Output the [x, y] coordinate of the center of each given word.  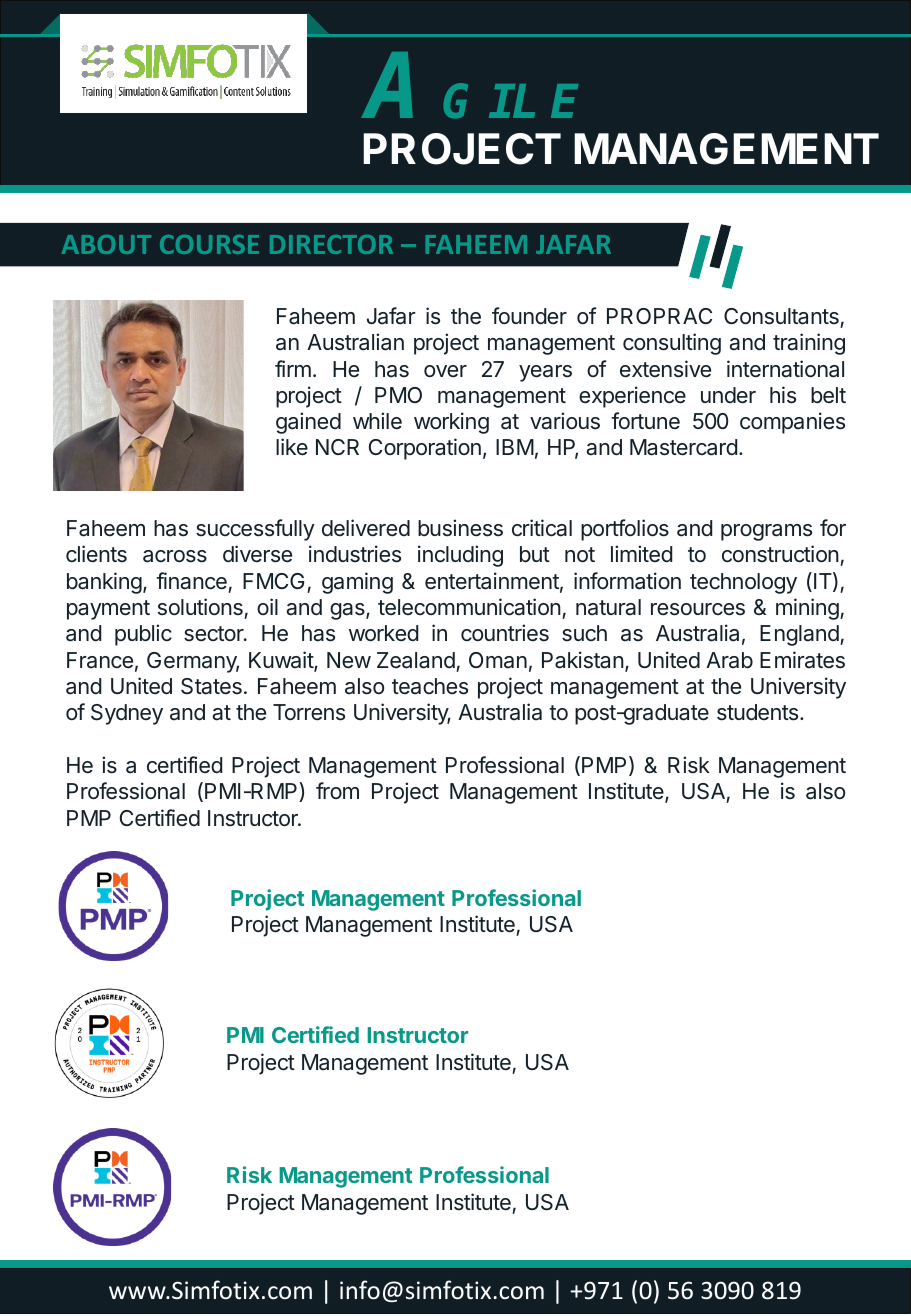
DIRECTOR [331, 244]
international [785, 369]
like [292, 447]
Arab [729, 660]
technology [743, 583]
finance [191, 581]
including [460, 556]
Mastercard [683, 447]
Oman [498, 660]
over [445, 371]
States [211, 686]
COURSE [209, 244]
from [337, 790]
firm [293, 368]
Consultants [781, 316]
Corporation [425, 449]
